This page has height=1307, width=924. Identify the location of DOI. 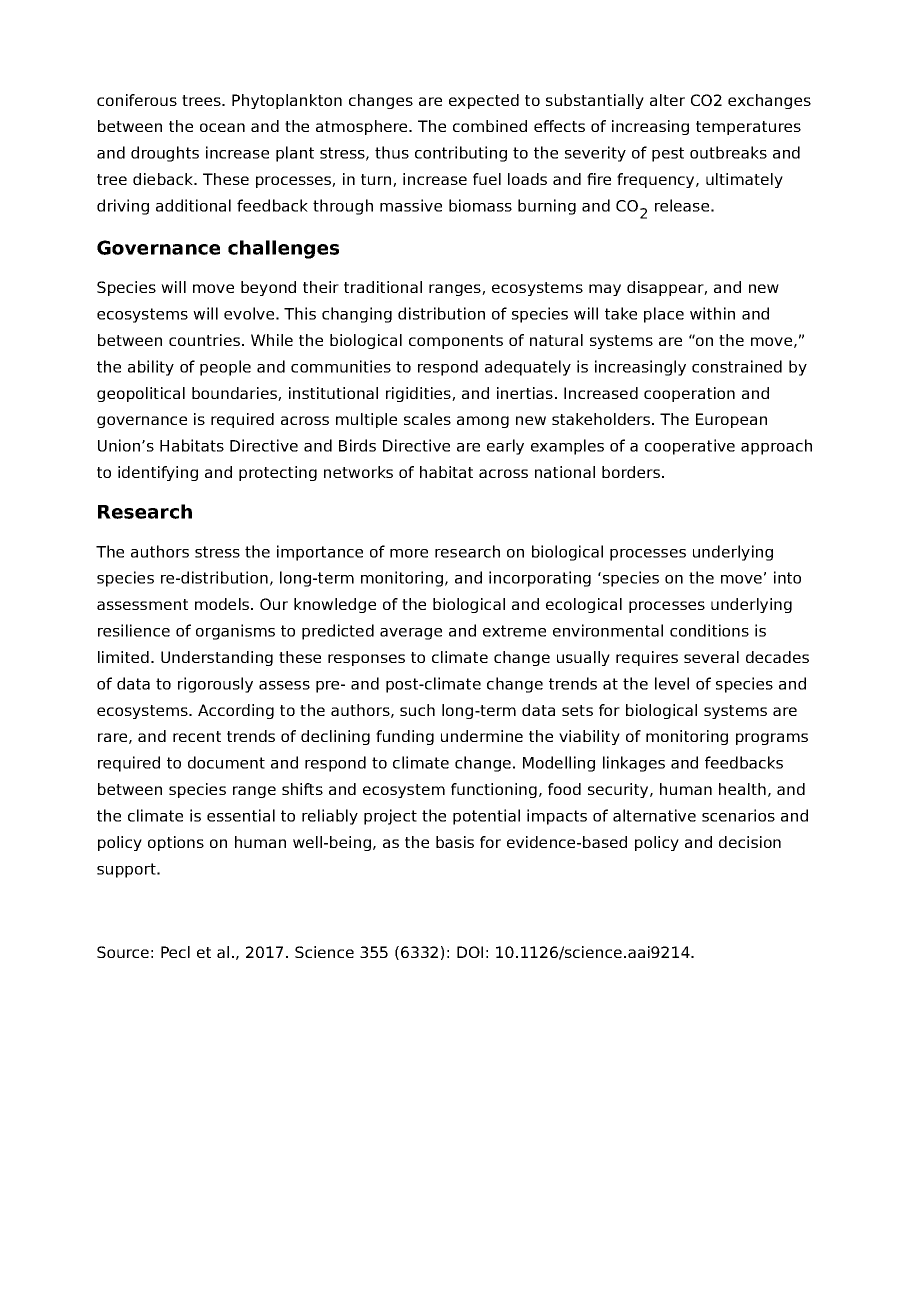
(470, 952).
